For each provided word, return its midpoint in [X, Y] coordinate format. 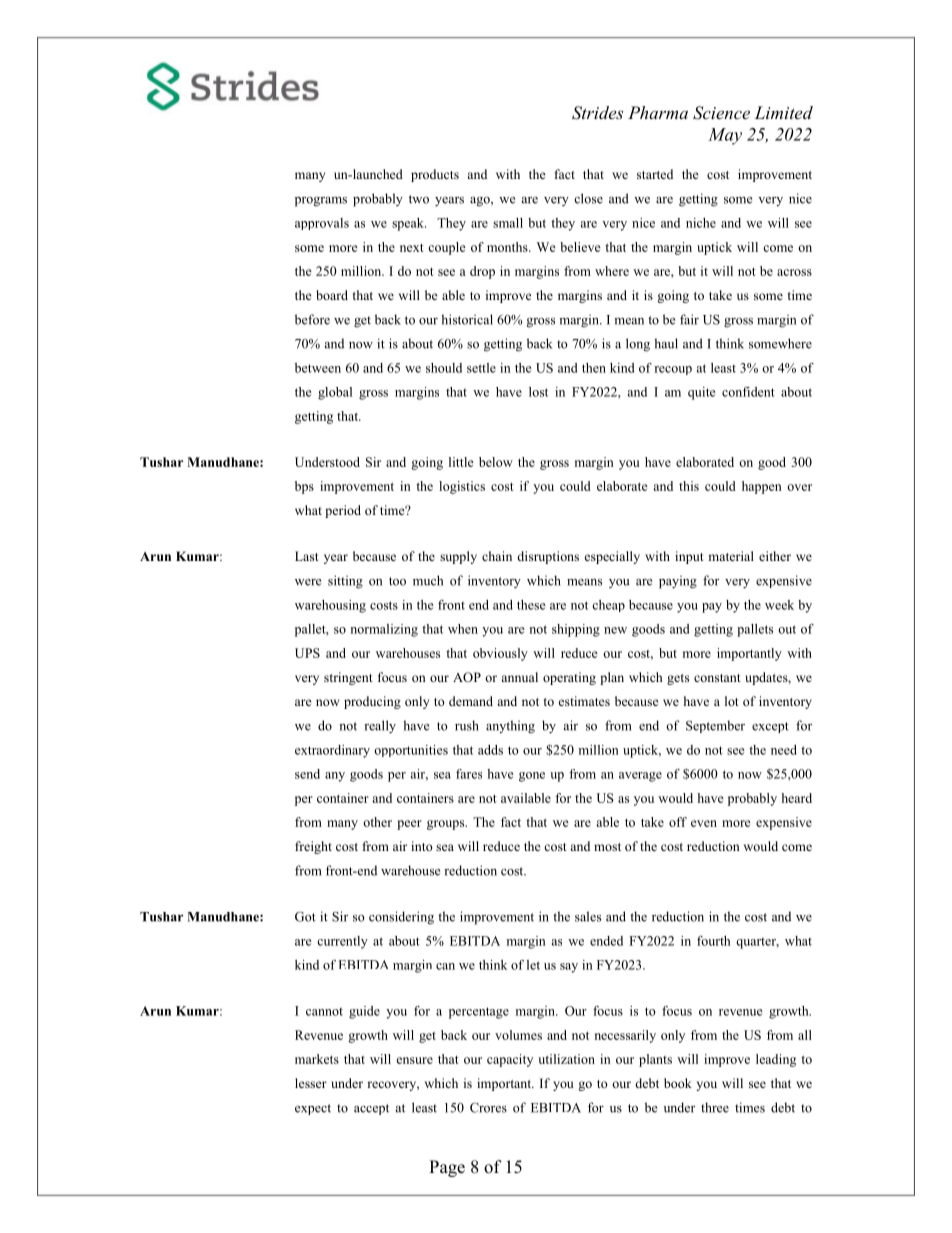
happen [762, 487]
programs [321, 202]
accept [371, 1109]
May [725, 136]
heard [796, 798]
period [343, 511]
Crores [488, 1108]
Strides [597, 113]
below [496, 462]
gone [532, 777]
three [715, 1107]
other [377, 822]
